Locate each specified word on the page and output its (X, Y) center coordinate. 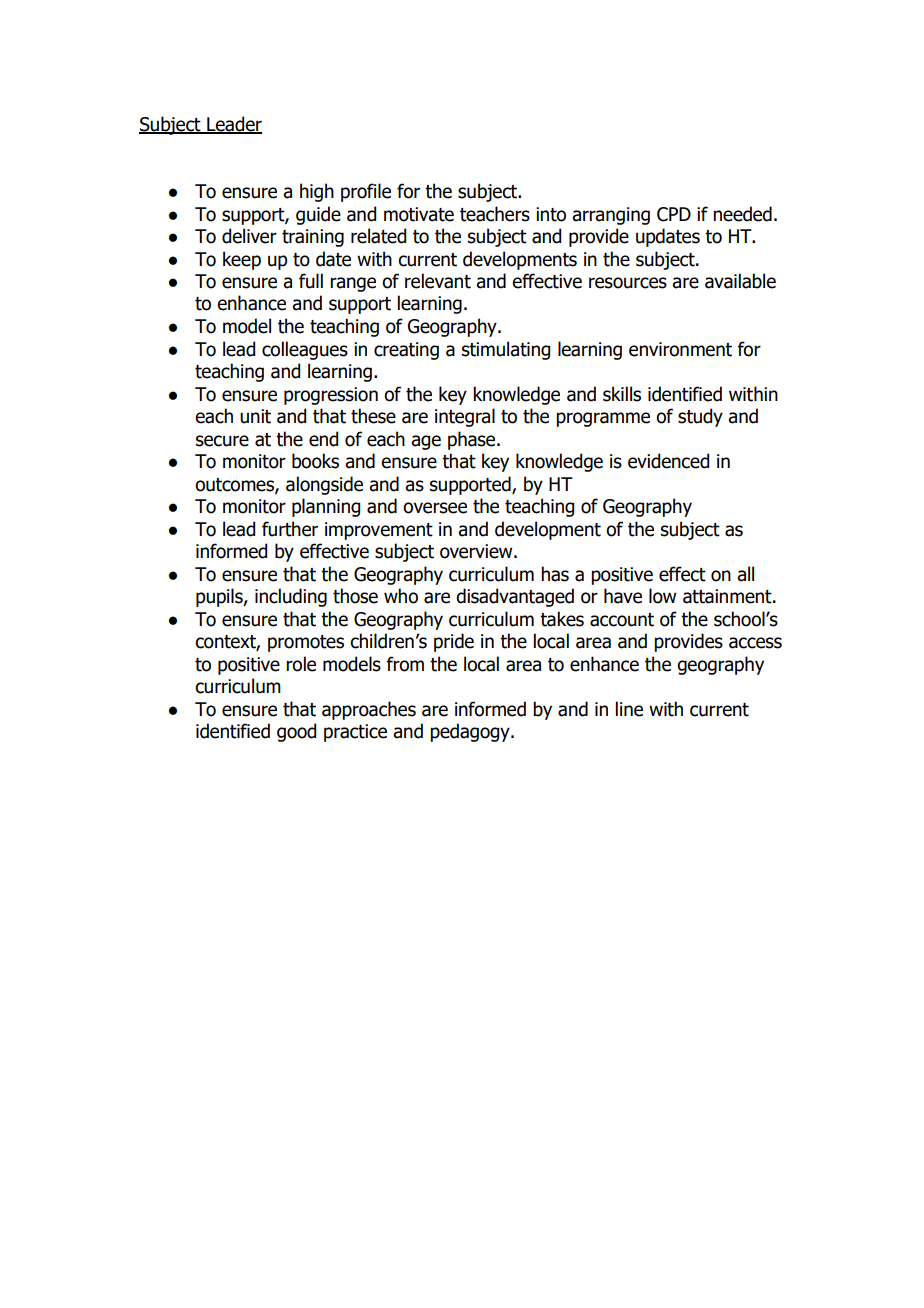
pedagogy (471, 732)
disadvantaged (515, 597)
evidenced (668, 461)
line (629, 709)
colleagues (305, 350)
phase (473, 440)
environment (680, 349)
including (291, 597)
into (551, 214)
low (662, 596)
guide (318, 215)
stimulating (506, 350)
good (296, 732)
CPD (674, 214)
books (315, 461)
